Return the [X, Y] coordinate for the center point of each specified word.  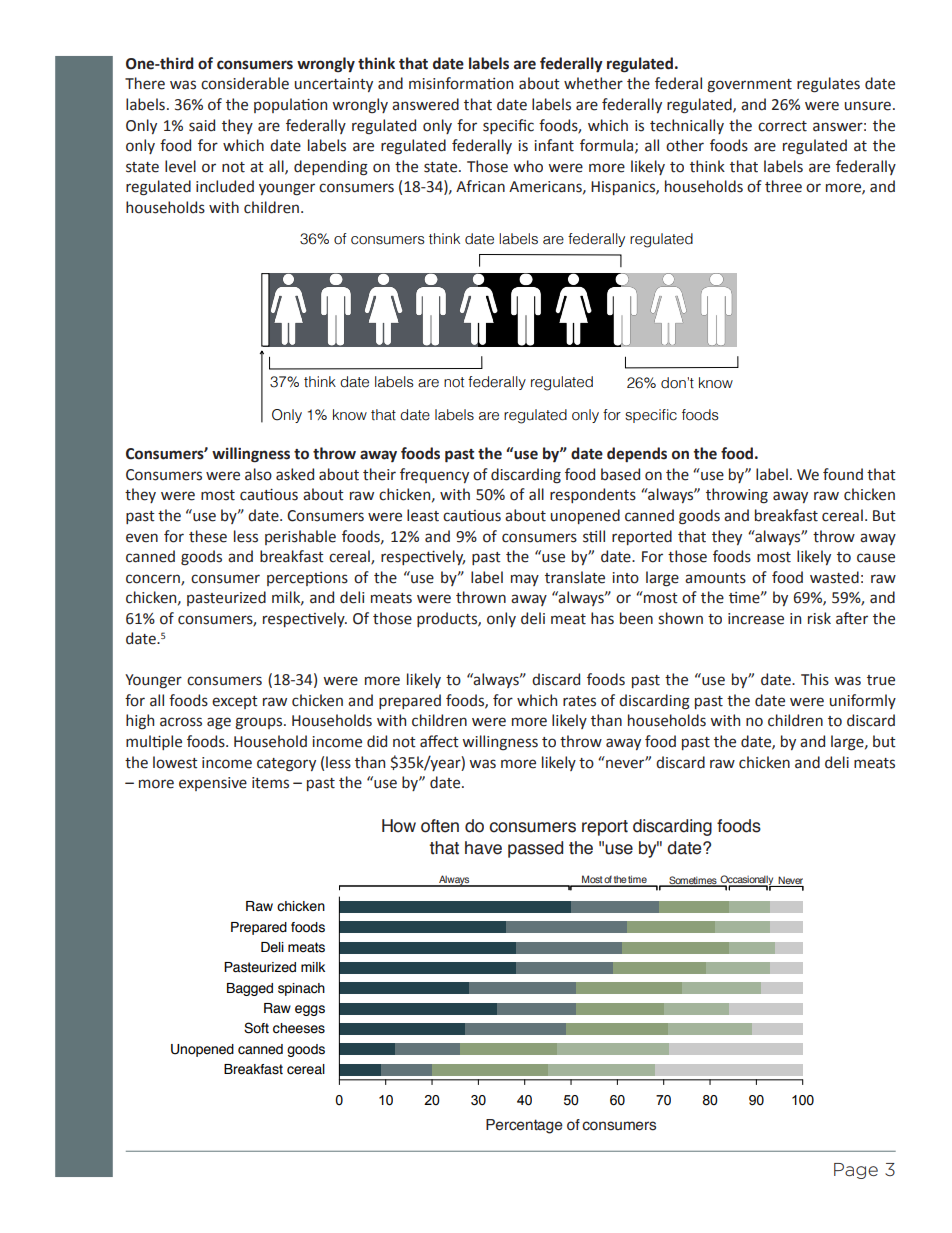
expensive [213, 784]
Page [856, 1171]
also [258, 474]
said [202, 125]
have [483, 848]
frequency [434, 475]
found [843, 474]
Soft [256, 1028]
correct [782, 126]
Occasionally [747, 881]
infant [554, 145]
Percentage [524, 1126]
